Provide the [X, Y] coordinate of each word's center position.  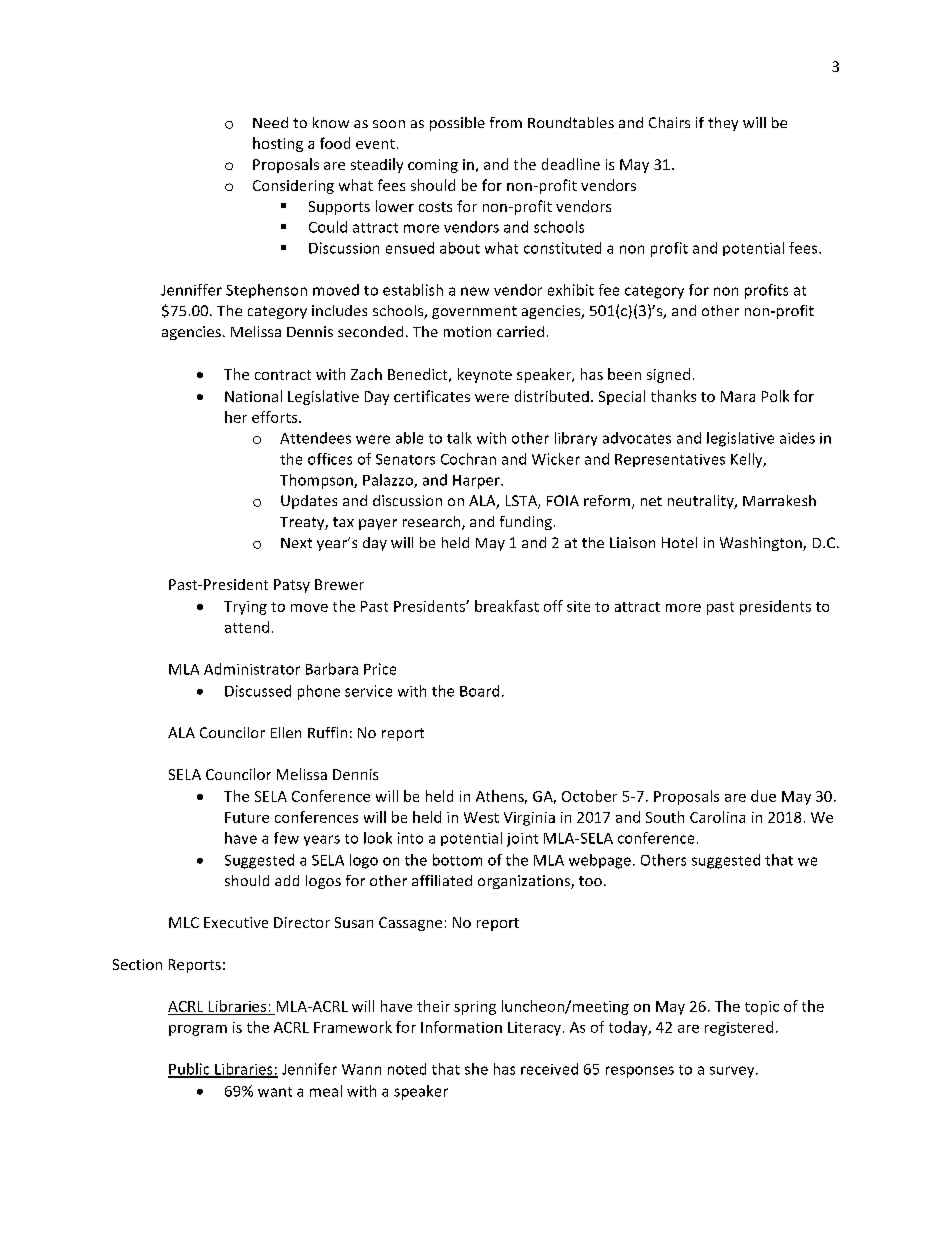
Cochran [468, 459]
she [476, 1069]
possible [457, 124]
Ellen [286, 732]
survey [733, 1072]
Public [190, 1070]
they [723, 124]
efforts [276, 417]
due [763, 796]
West [481, 817]
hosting [278, 144]
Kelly [748, 460]
